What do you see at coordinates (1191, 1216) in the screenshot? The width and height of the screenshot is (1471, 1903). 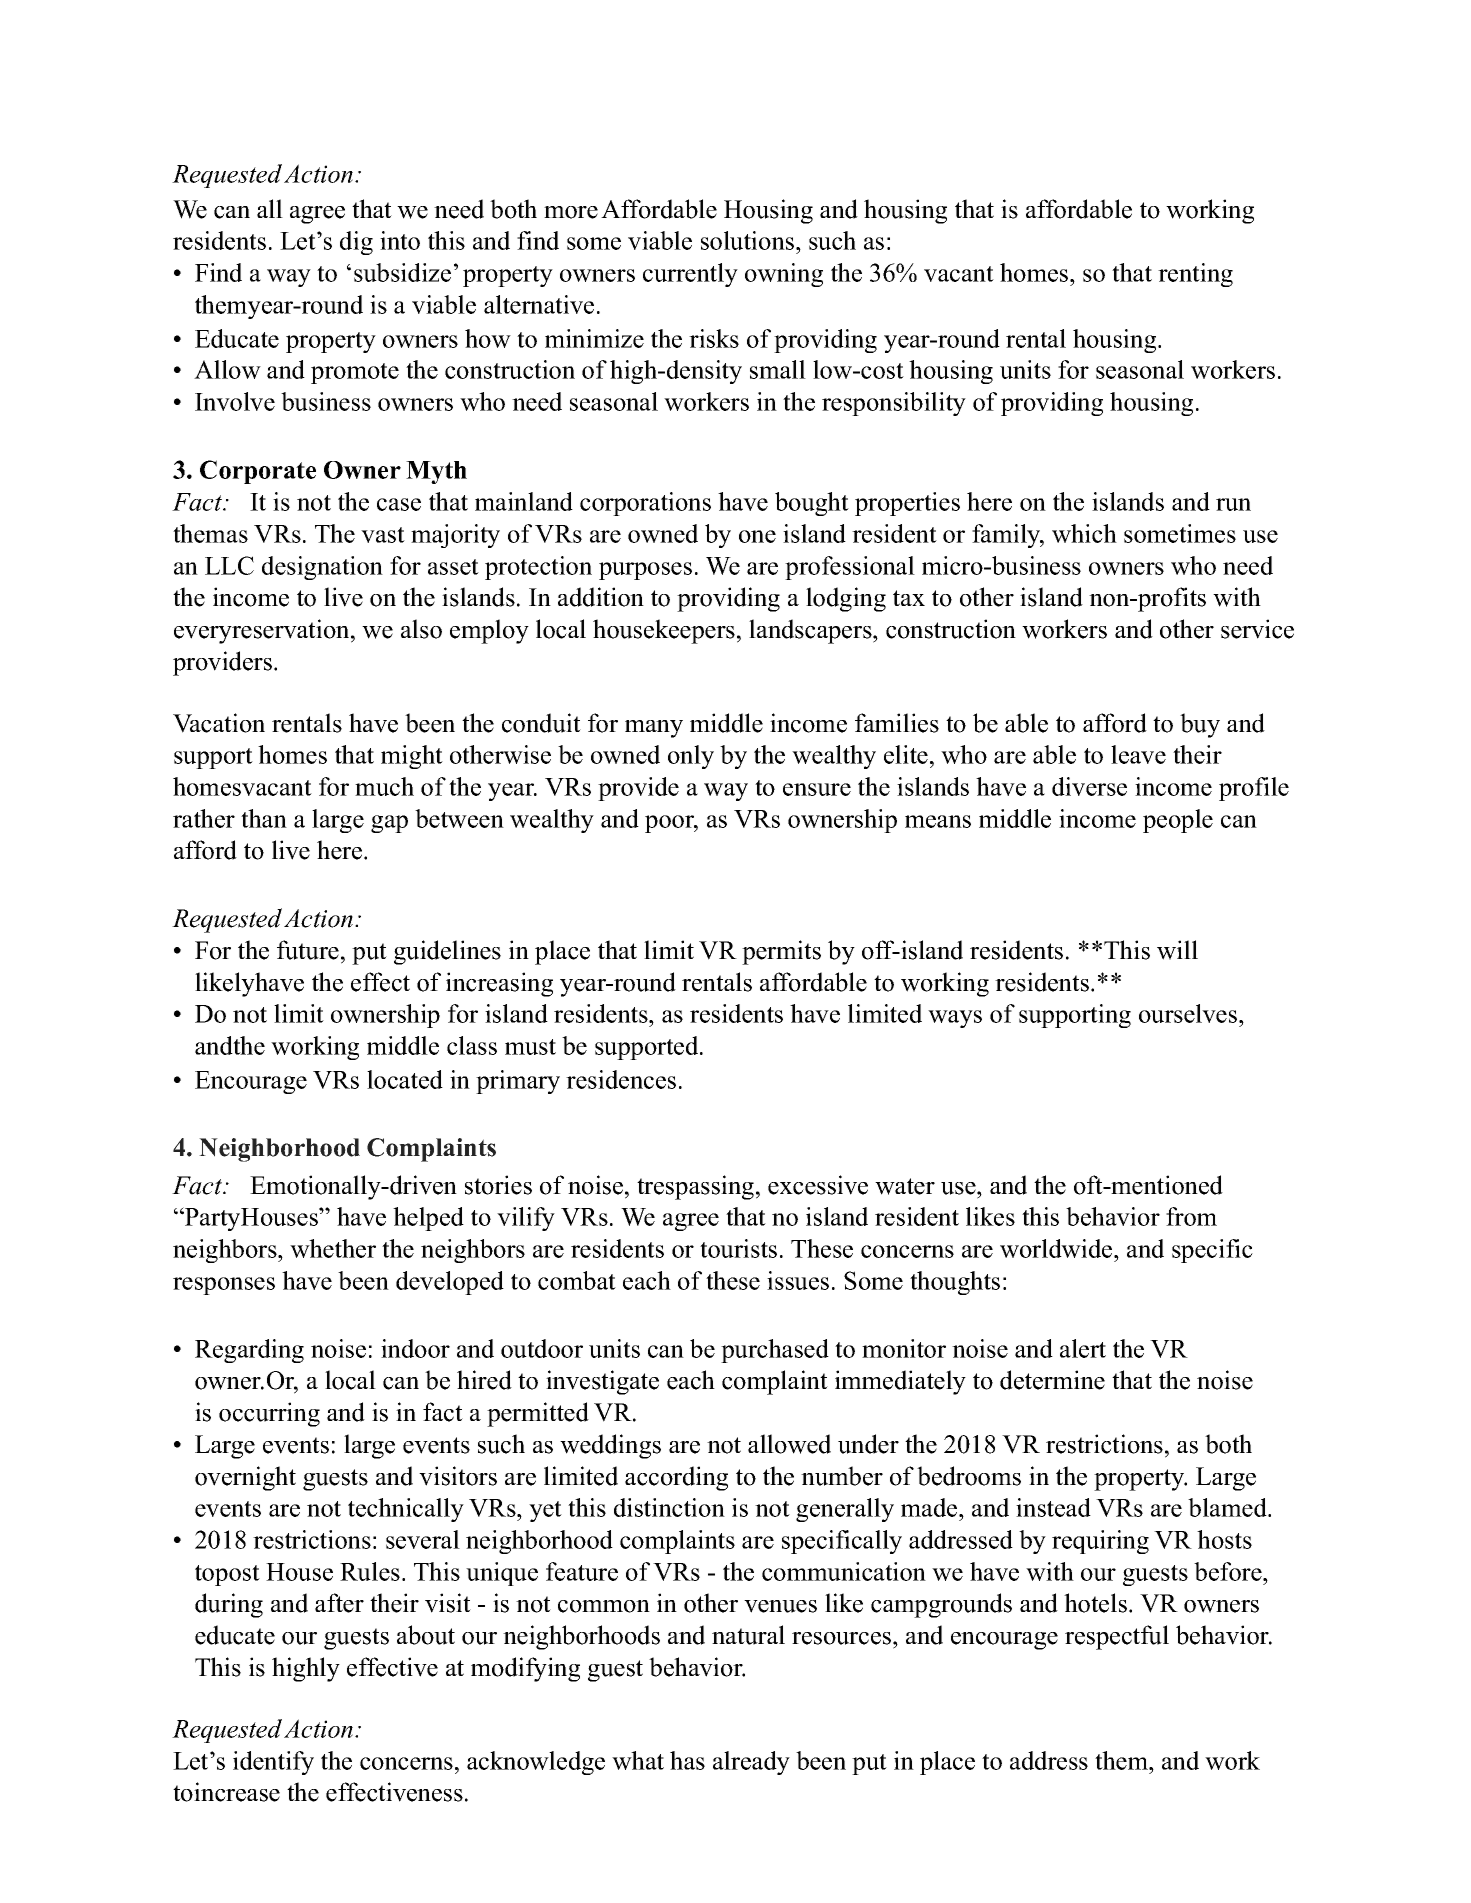 I see `from` at bounding box center [1191, 1216].
